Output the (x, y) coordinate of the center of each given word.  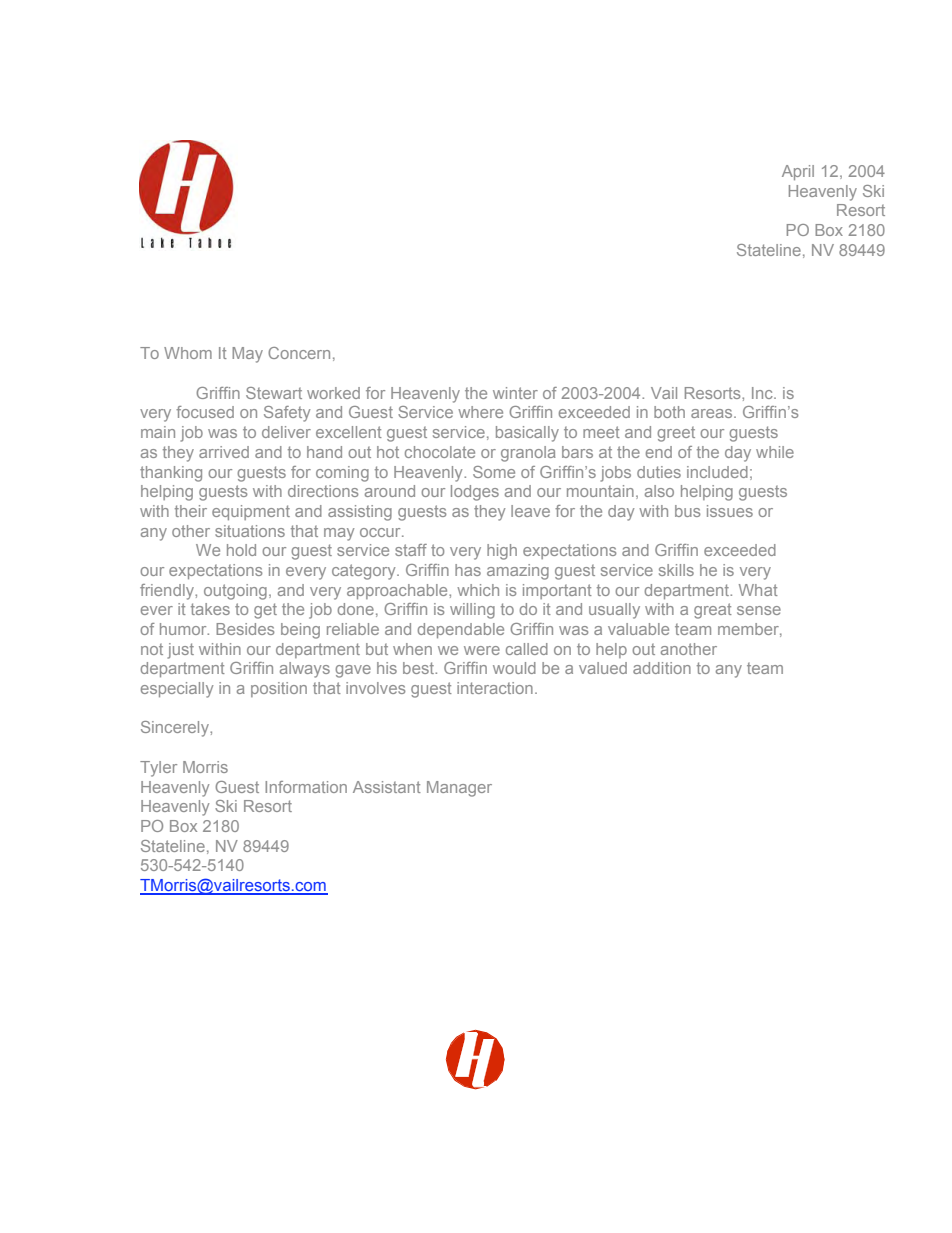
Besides (245, 629)
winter (515, 393)
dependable (460, 630)
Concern (299, 353)
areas (713, 413)
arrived (224, 452)
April (798, 172)
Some (494, 472)
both (669, 412)
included (717, 472)
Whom (188, 353)
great (713, 611)
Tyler (158, 769)
